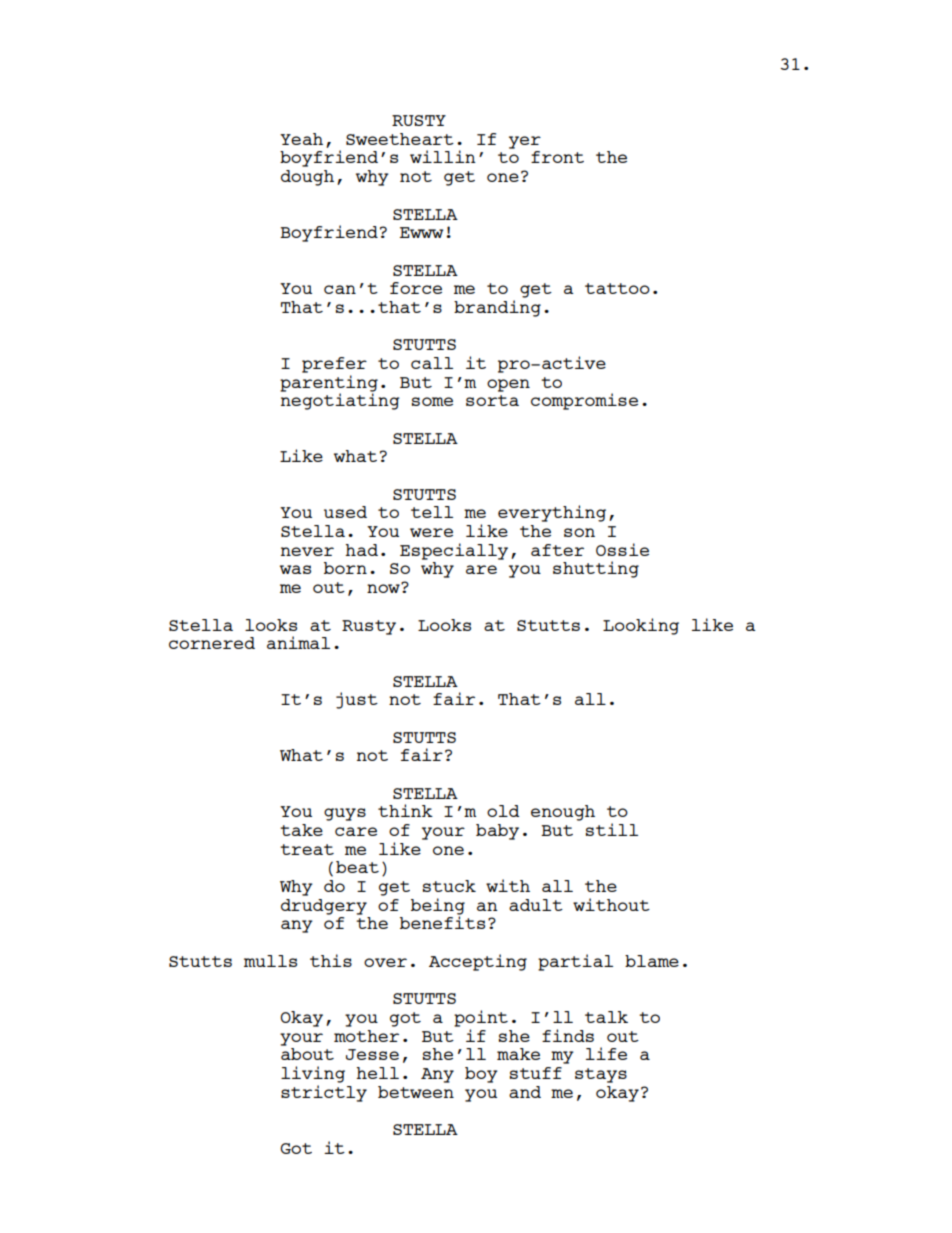  Describe the element at coordinates (596, 569) in the document. I see `shutting` at that location.
